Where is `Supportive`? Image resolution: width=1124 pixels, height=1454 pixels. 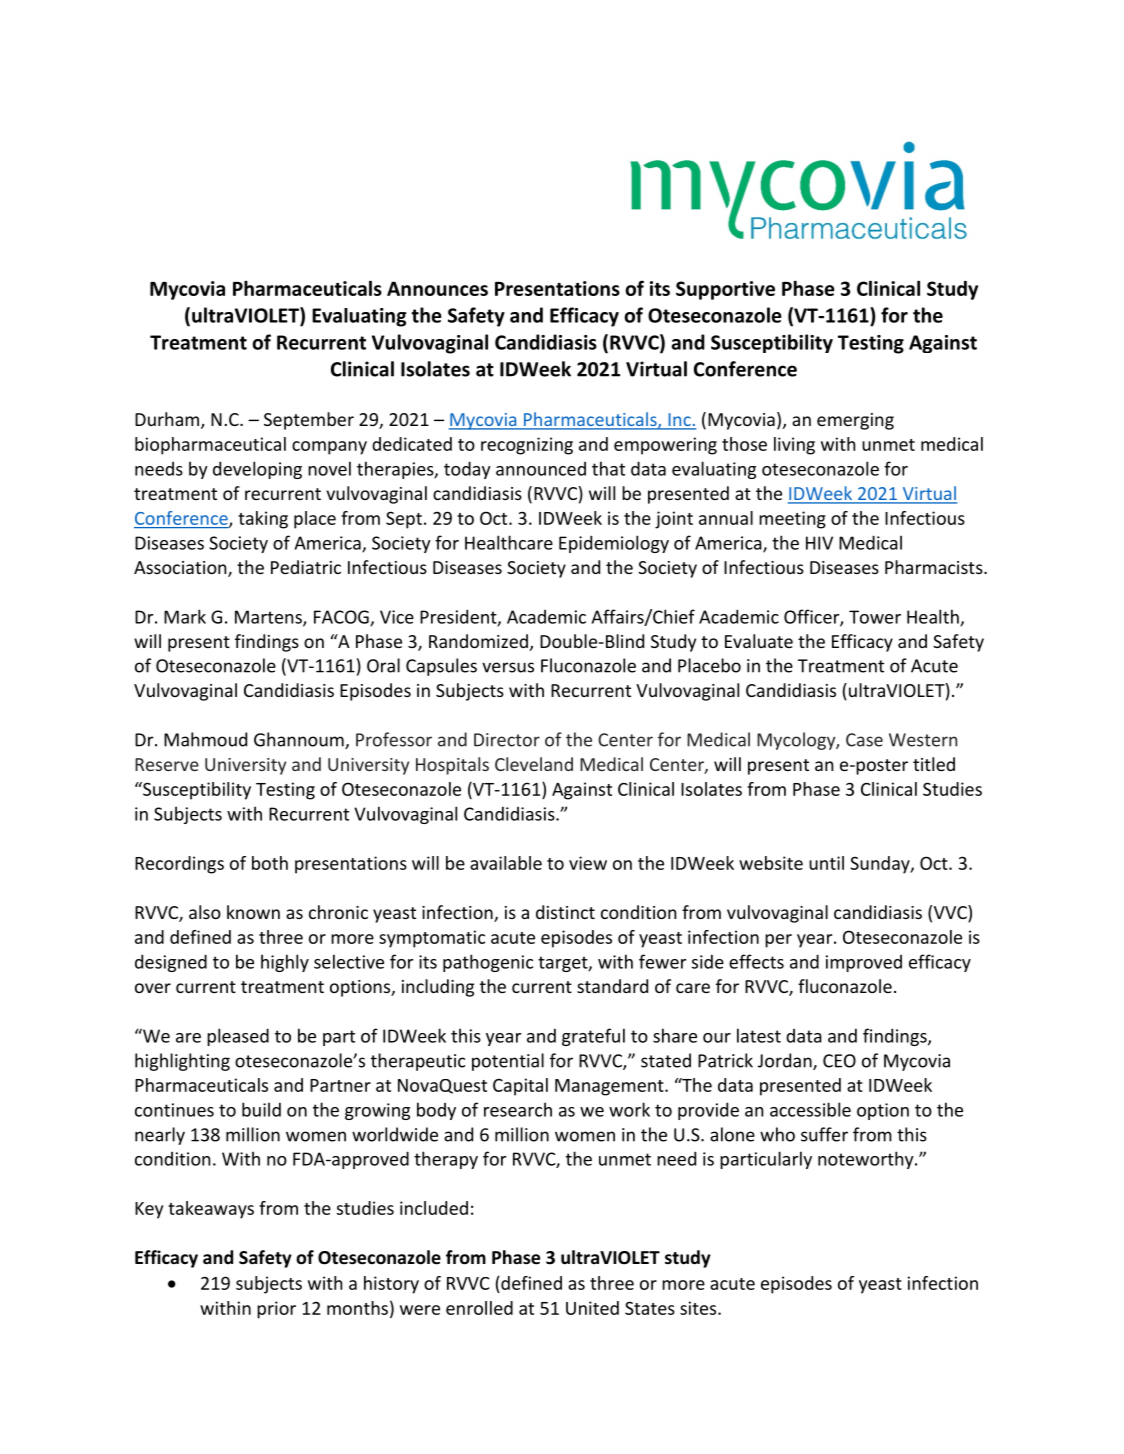 Supportive is located at coordinates (725, 290).
